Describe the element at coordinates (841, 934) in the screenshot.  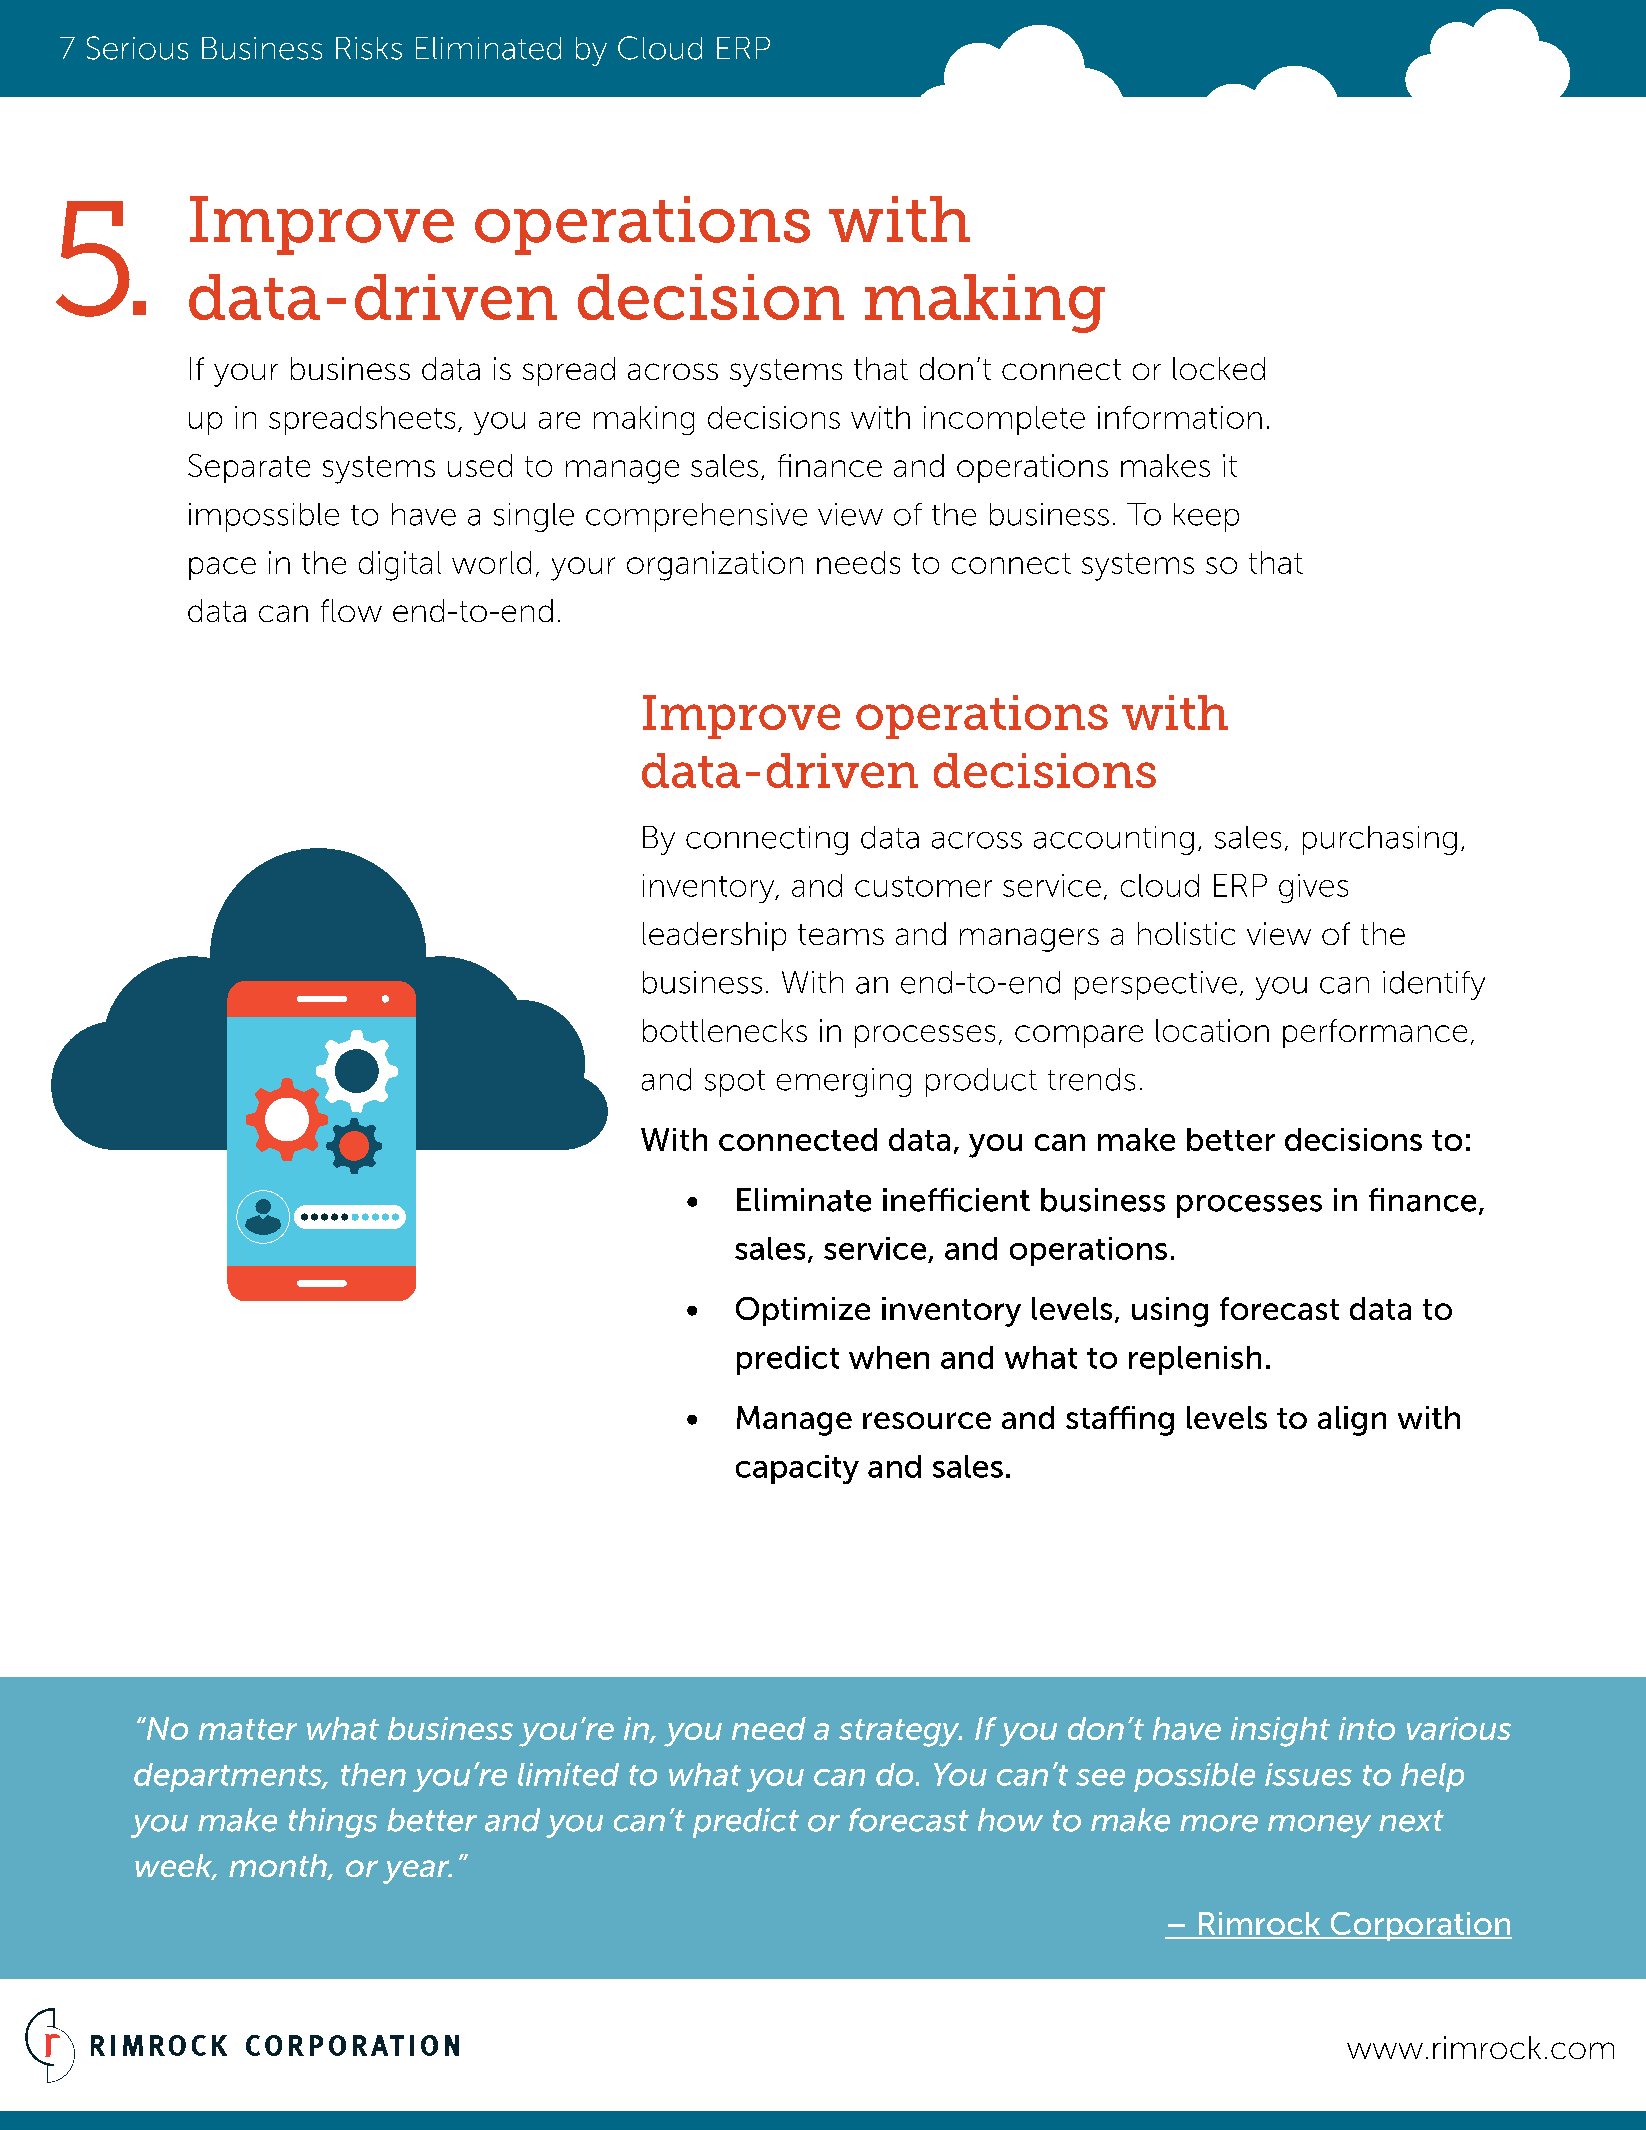
I see `teams` at that location.
